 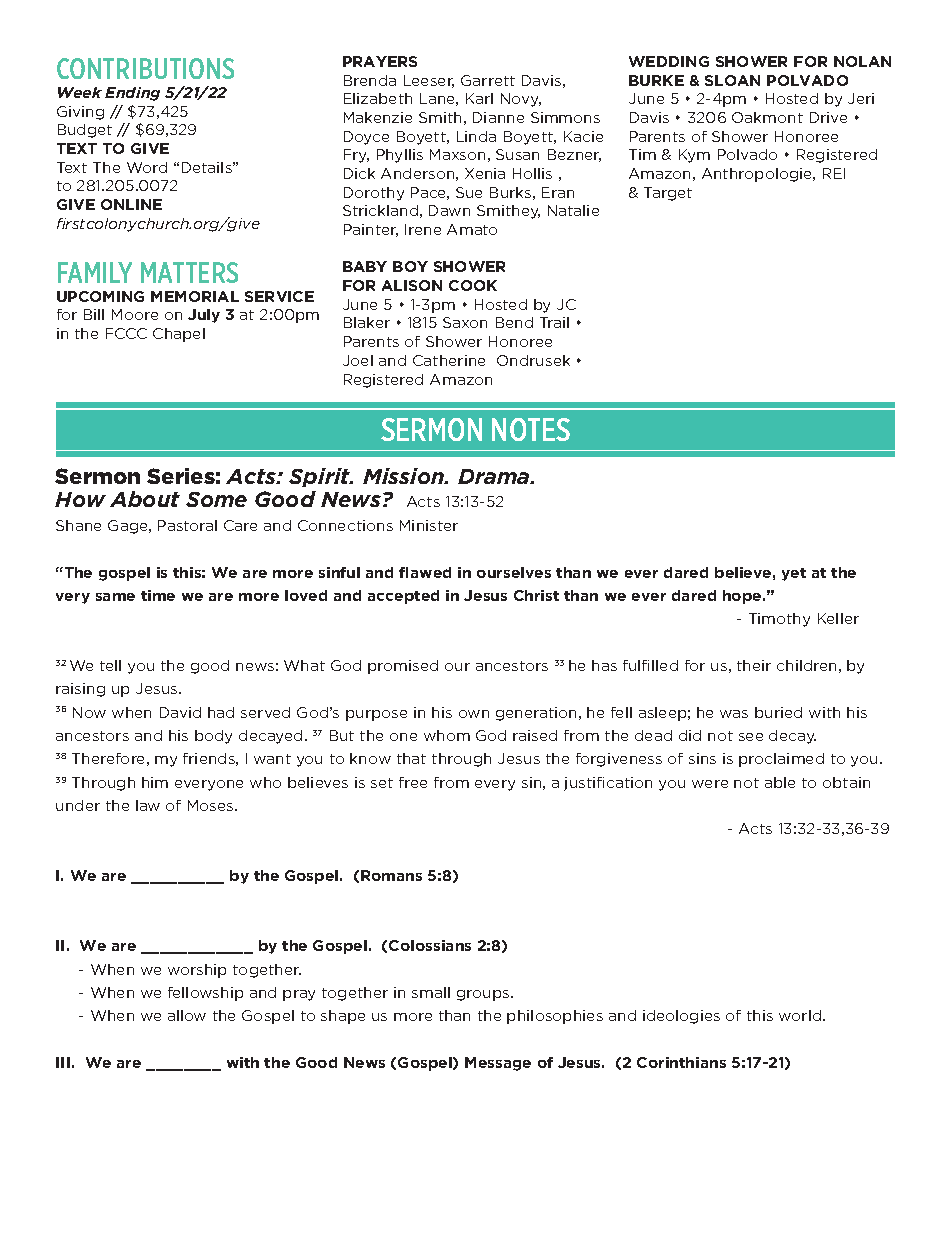 What do you see at coordinates (155, 782) in the image?
I see `him` at bounding box center [155, 782].
